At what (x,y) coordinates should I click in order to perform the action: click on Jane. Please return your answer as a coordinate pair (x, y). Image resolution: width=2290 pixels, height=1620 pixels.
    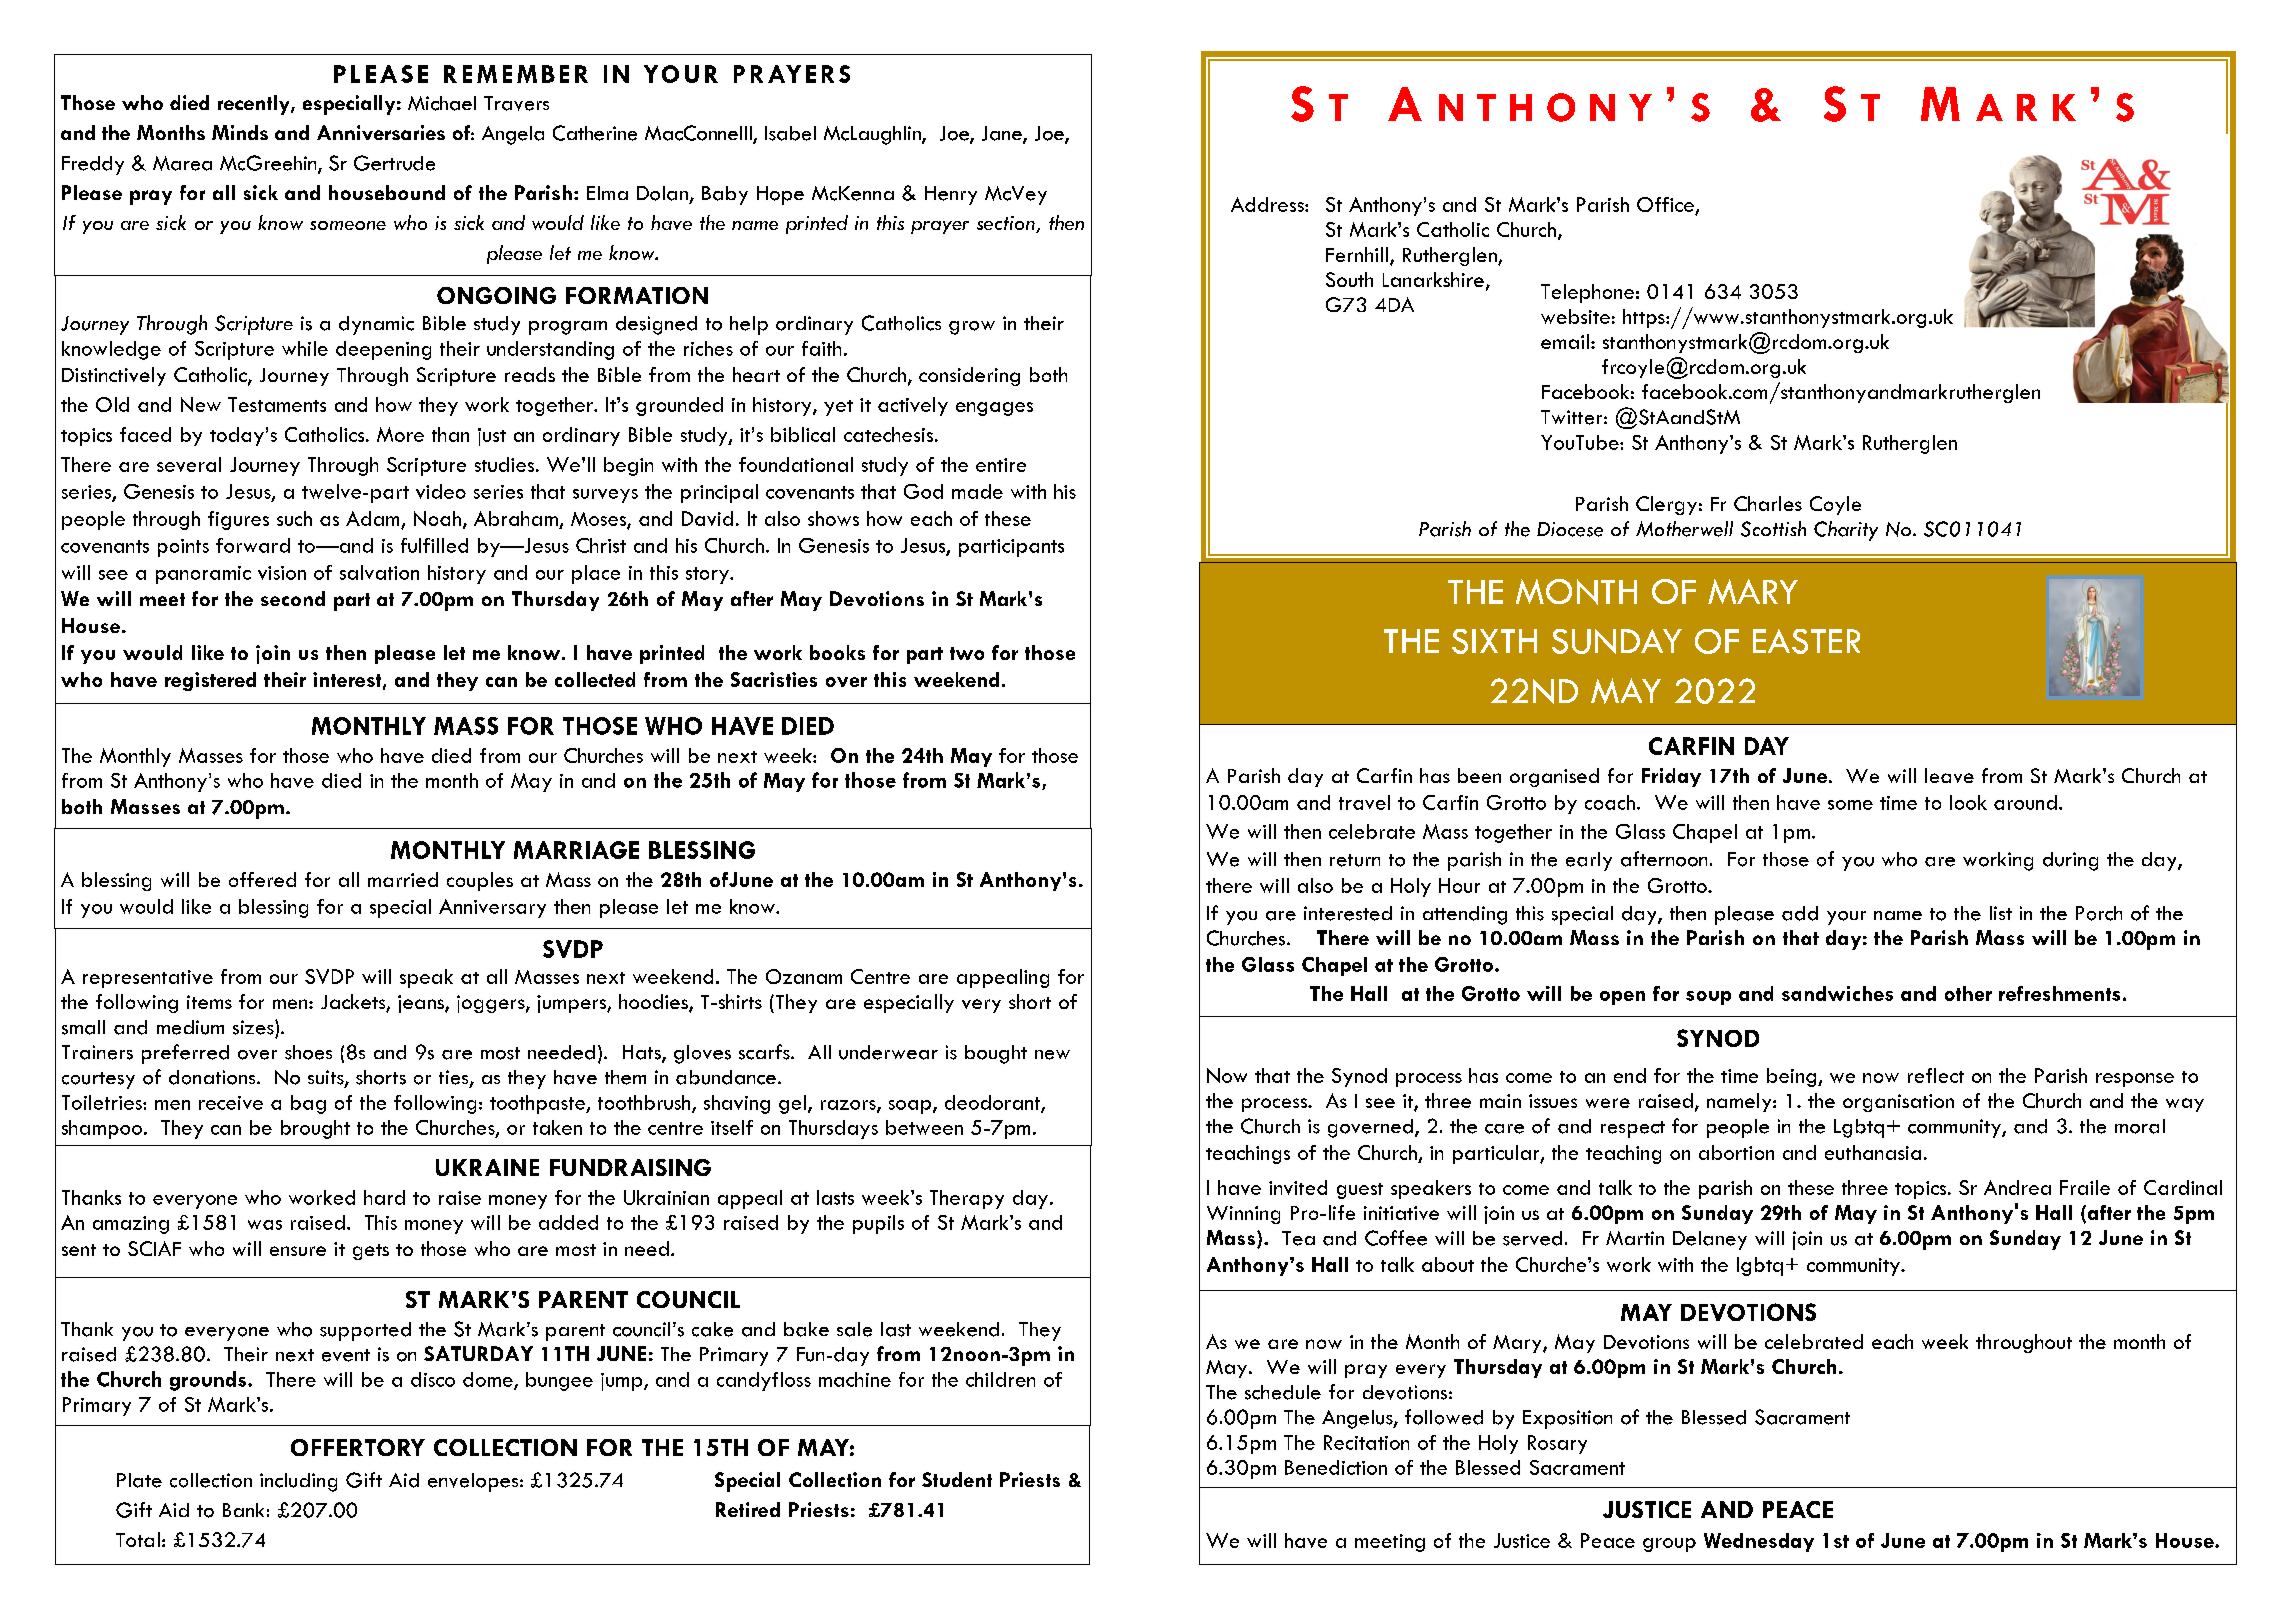
    Looking at the image, I should click on (1003, 134).
